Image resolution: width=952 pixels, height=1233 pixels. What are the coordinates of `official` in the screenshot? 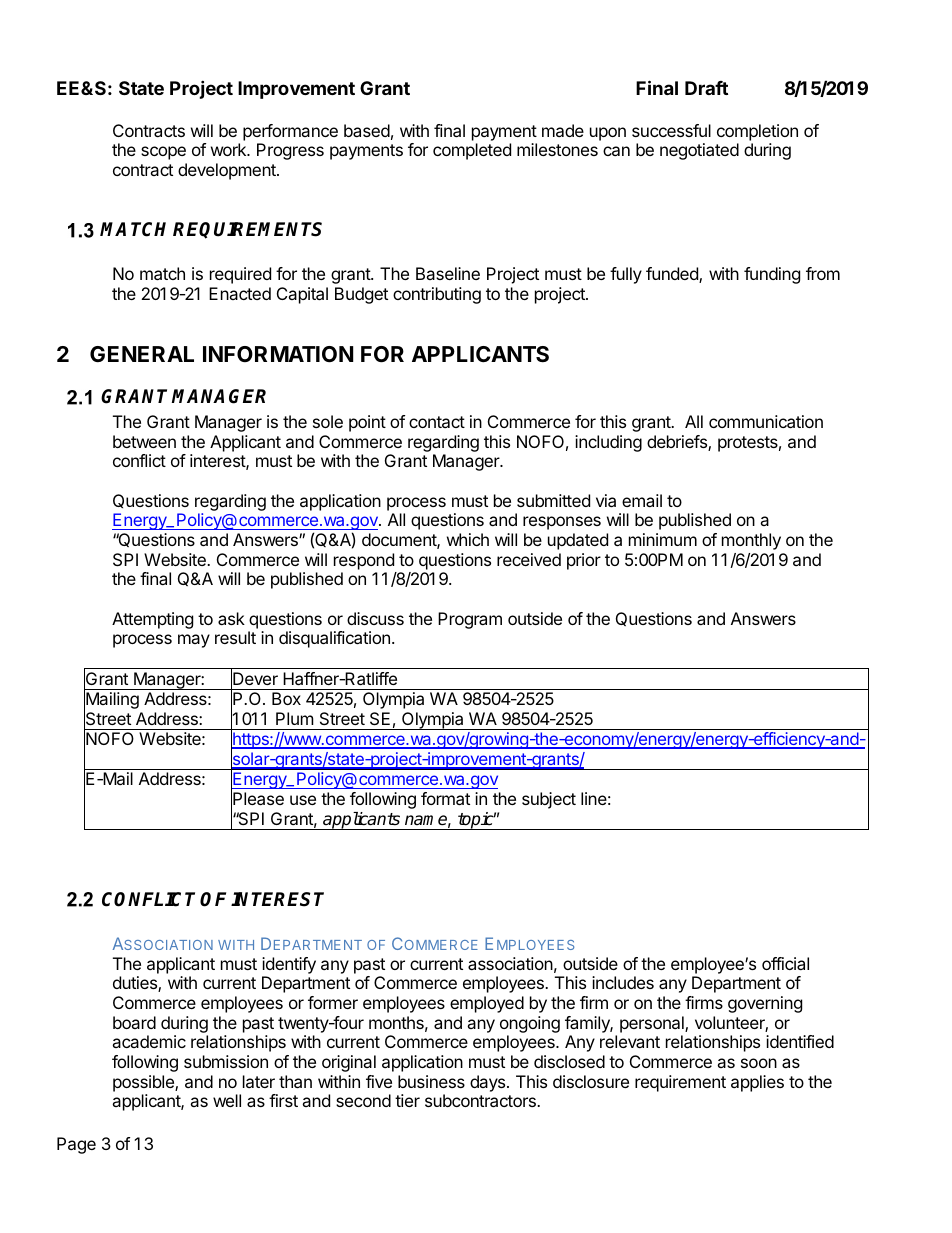 It's located at (785, 963).
